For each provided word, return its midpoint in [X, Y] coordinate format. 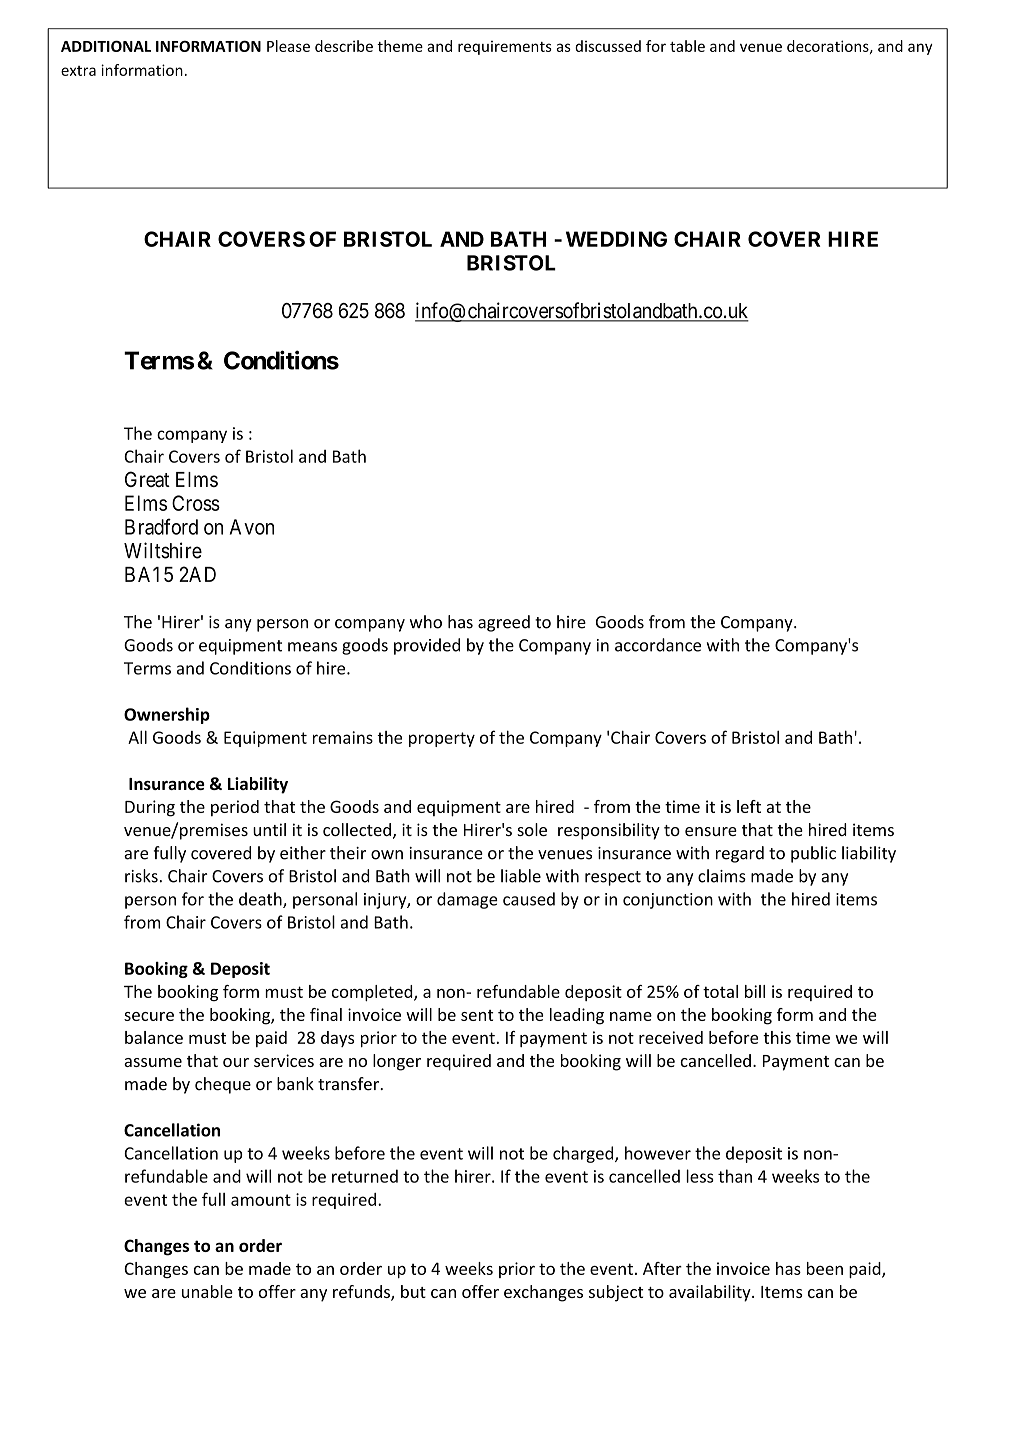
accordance [658, 645]
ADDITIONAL [106, 46]
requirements [505, 48]
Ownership [167, 715]
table [687, 46]
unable [207, 1291]
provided [427, 646]
